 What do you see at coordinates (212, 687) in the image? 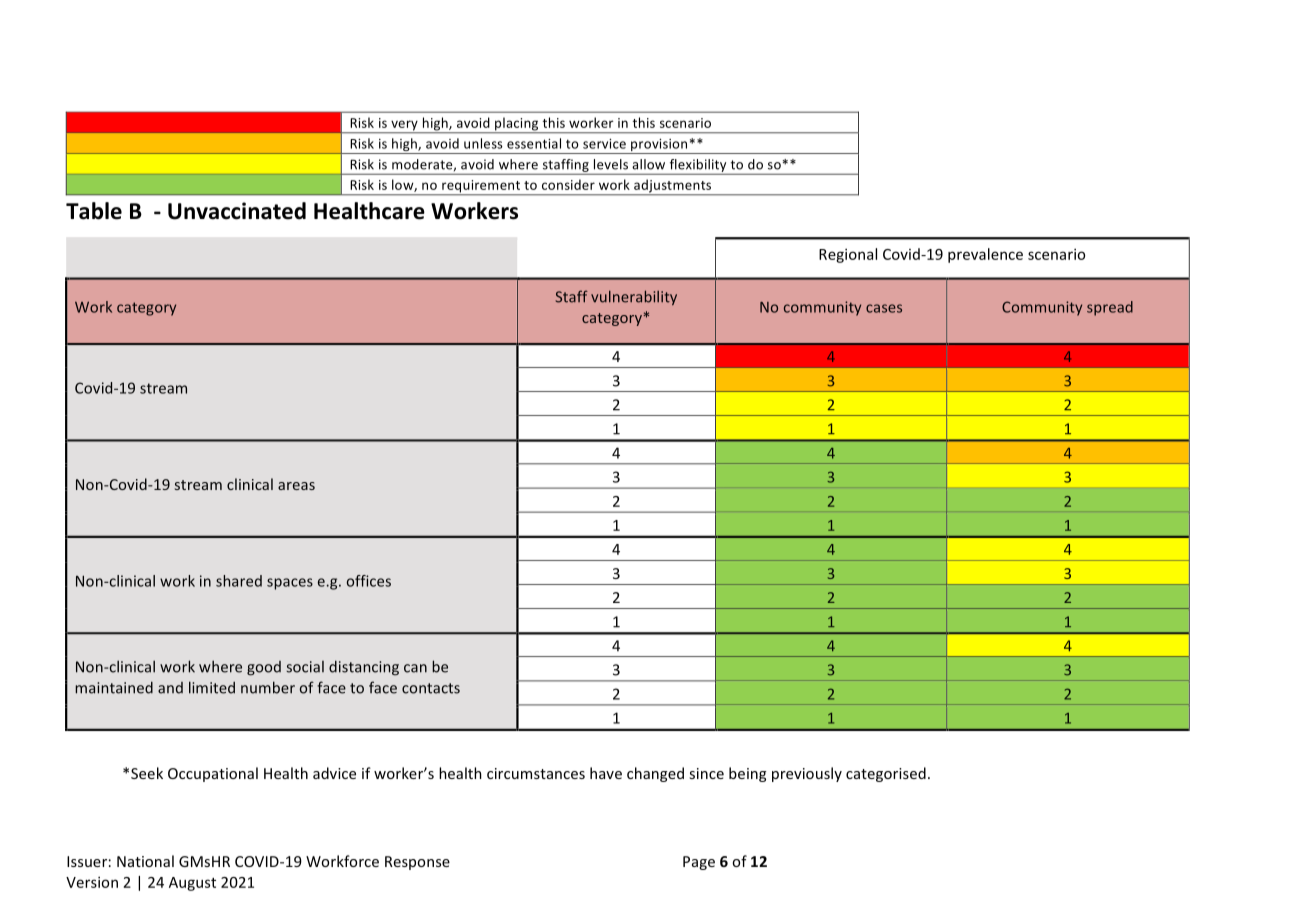
I see `limited` at bounding box center [212, 687].
